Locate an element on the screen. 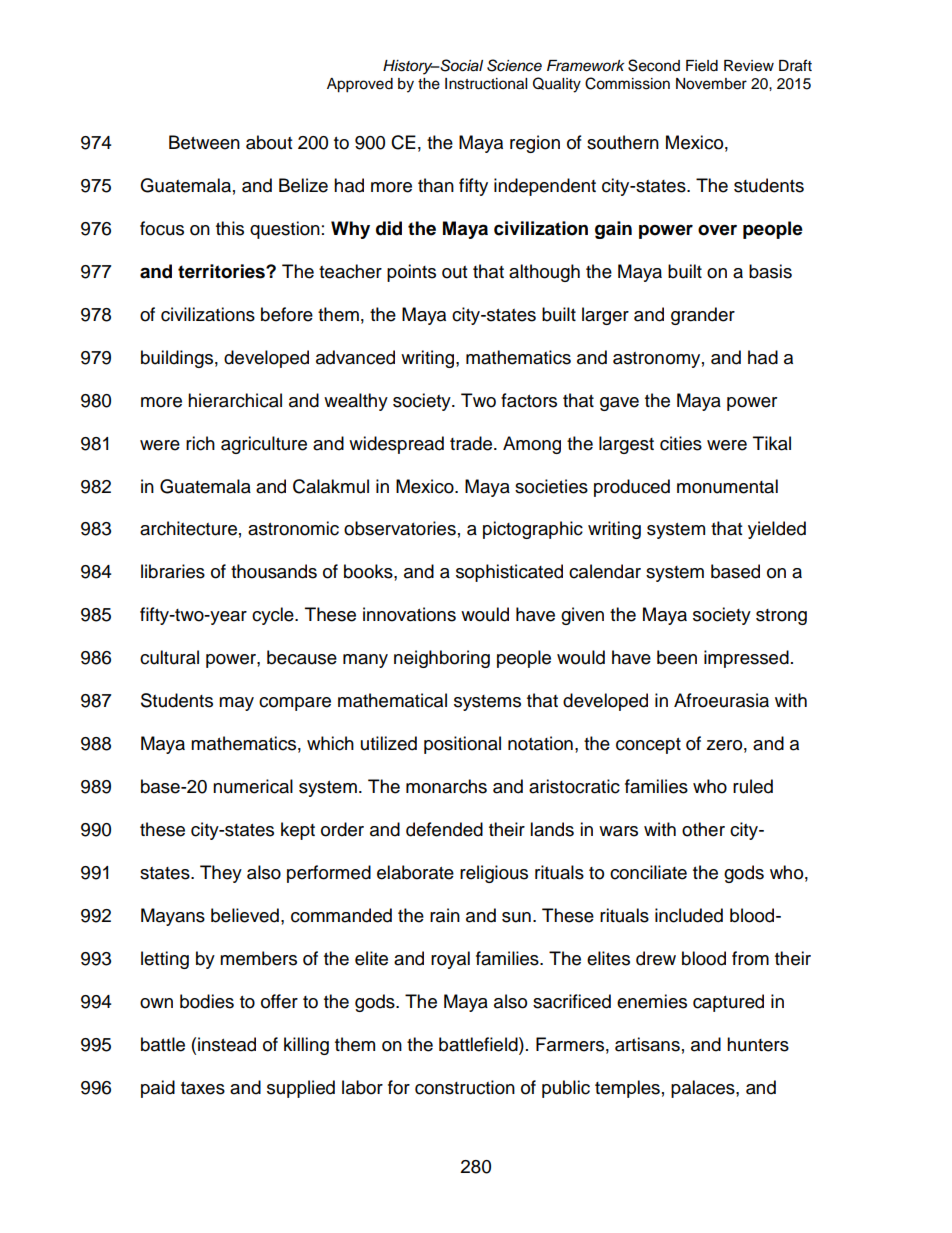 This screenshot has width=952, height=1233. instead is located at coordinates (227, 1044).
